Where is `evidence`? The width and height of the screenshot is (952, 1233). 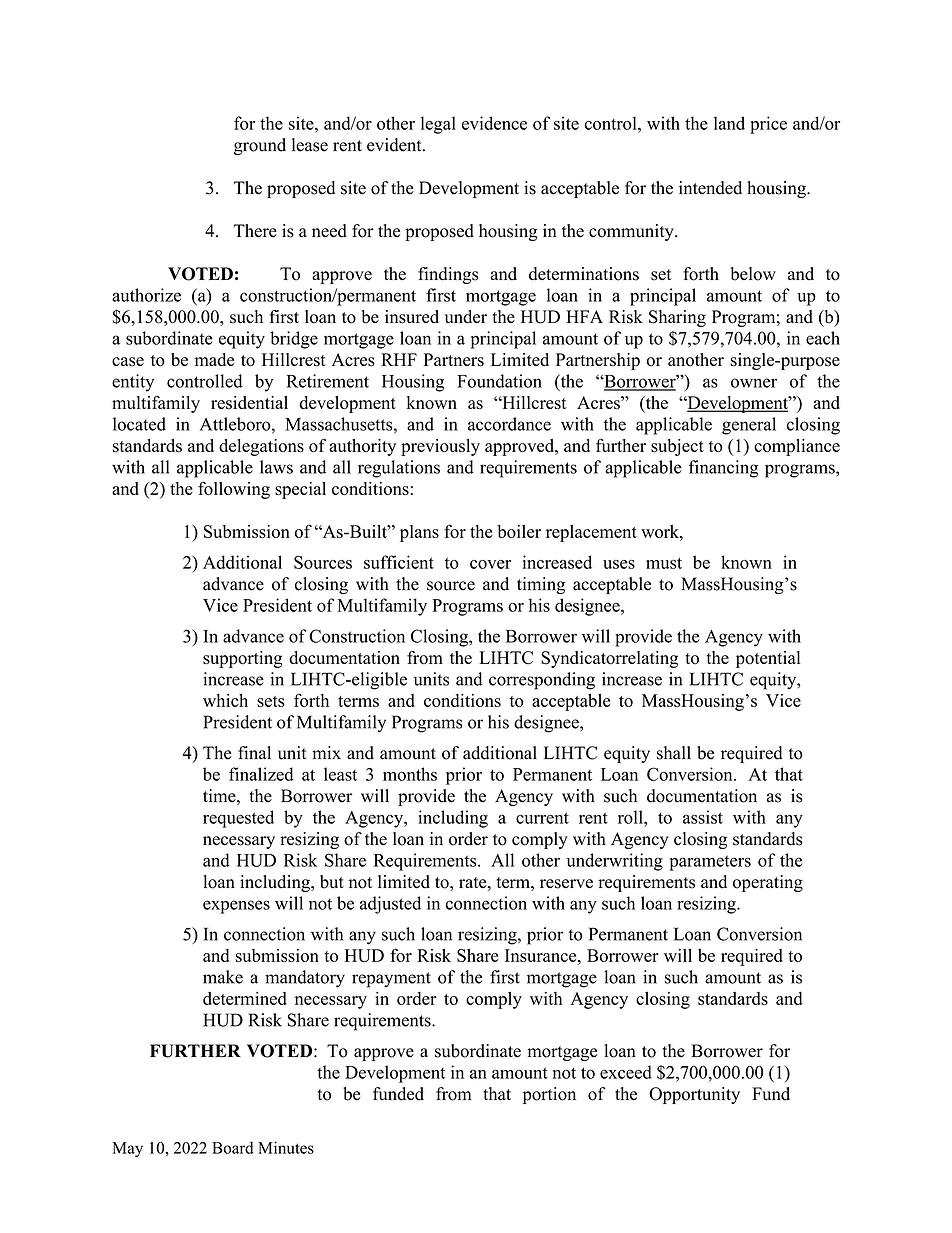
evidence is located at coordinates (494, 123).
